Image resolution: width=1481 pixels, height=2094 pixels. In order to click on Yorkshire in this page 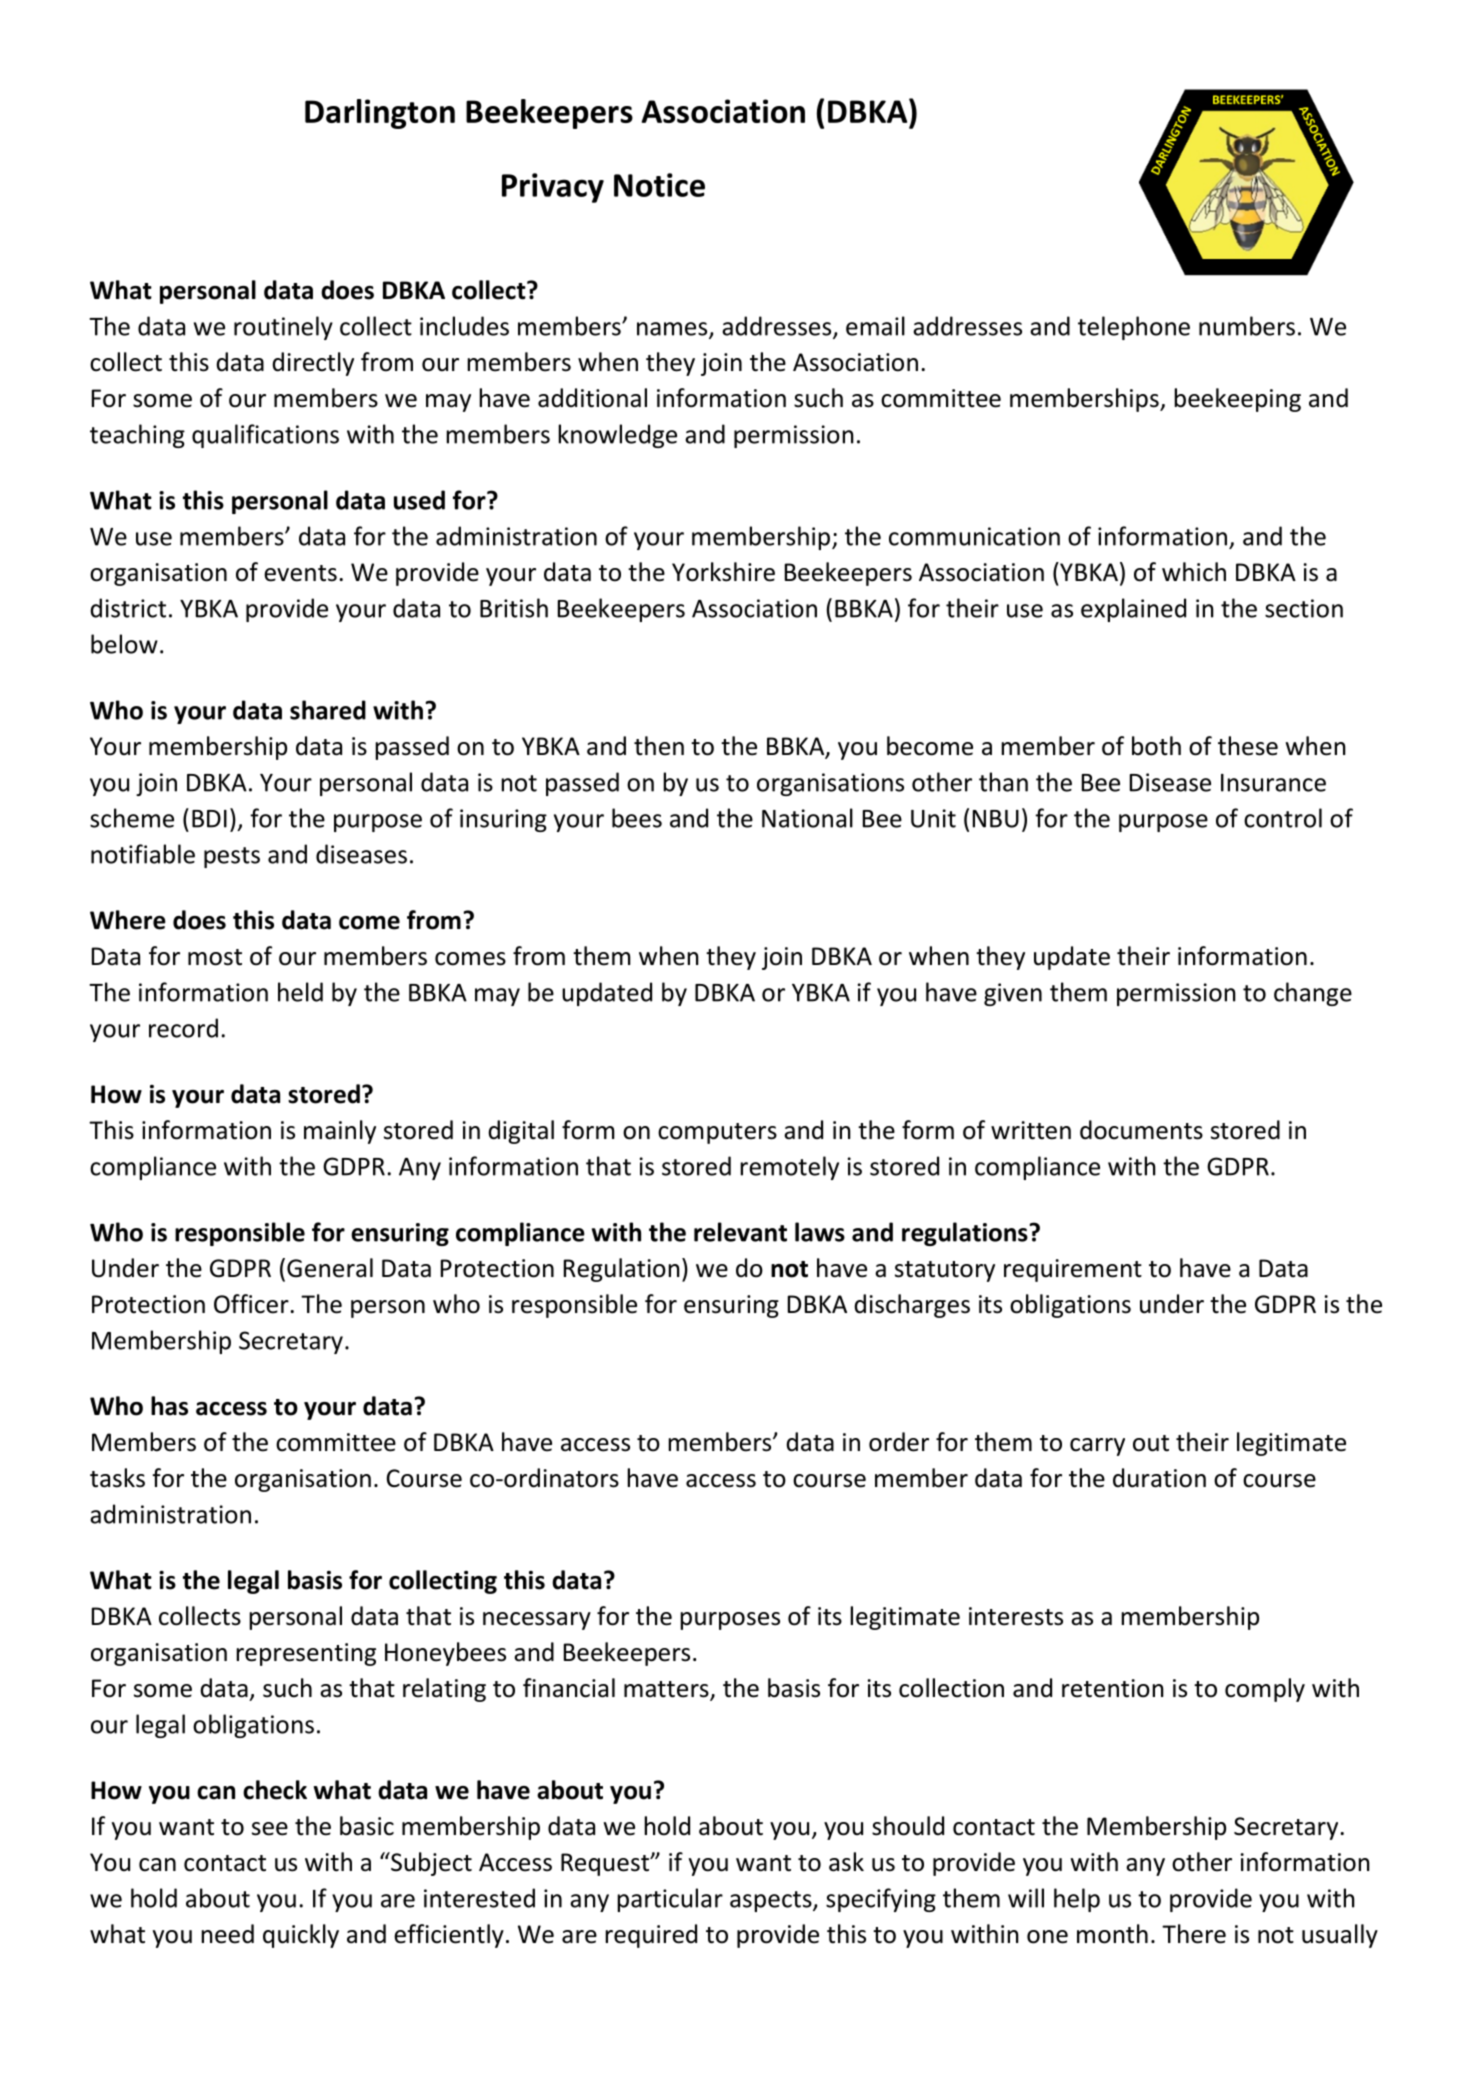, I will do `click(723, 572)`.
